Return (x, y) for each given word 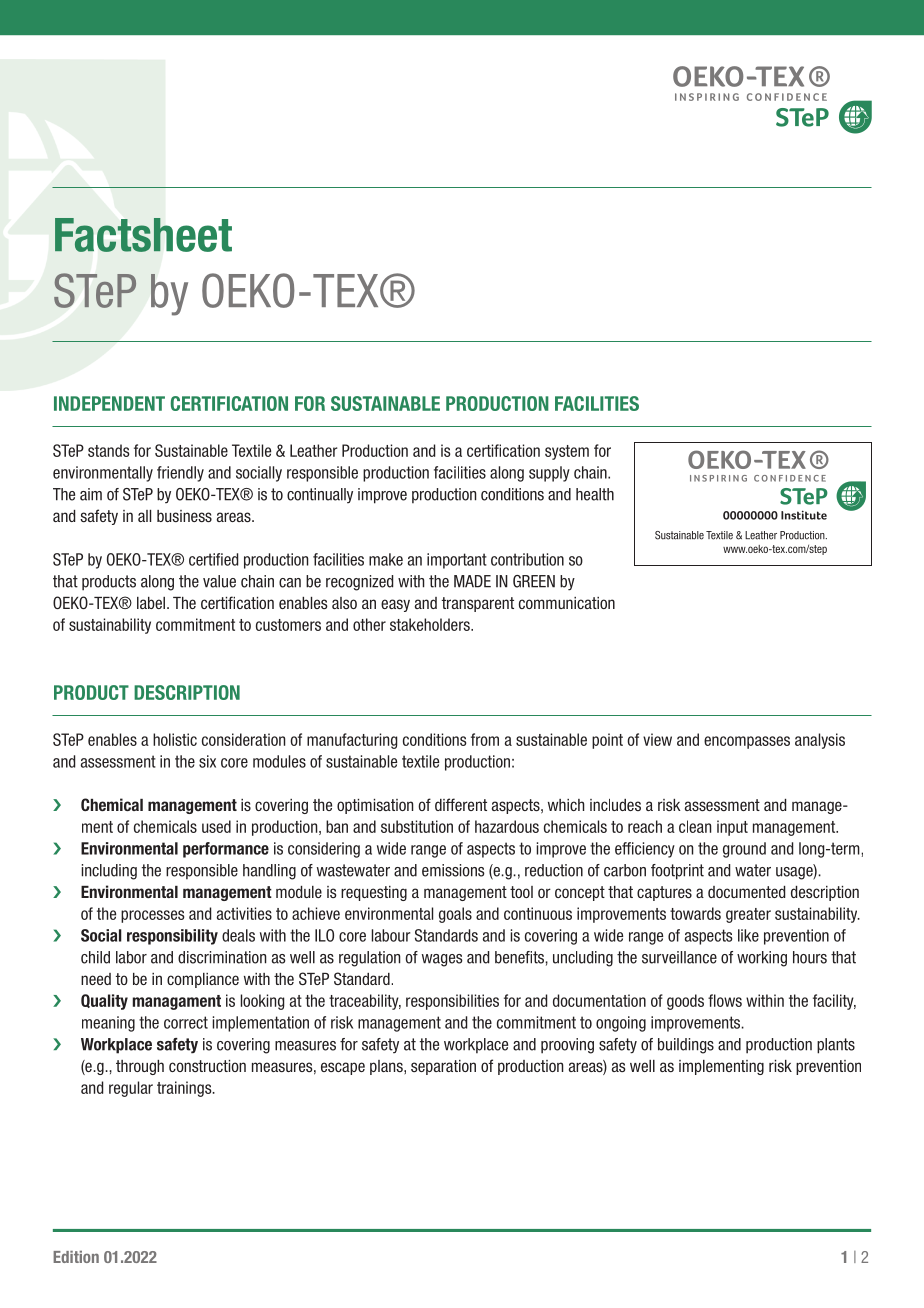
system (567, 452)
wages (442, 960)
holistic (175, 739)
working (762, 959)
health (595, 494)
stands (108, 450)
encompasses (747, 742)
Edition (76, 1257)
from (485, 739)
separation (443, 1067)
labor (131, 957)
